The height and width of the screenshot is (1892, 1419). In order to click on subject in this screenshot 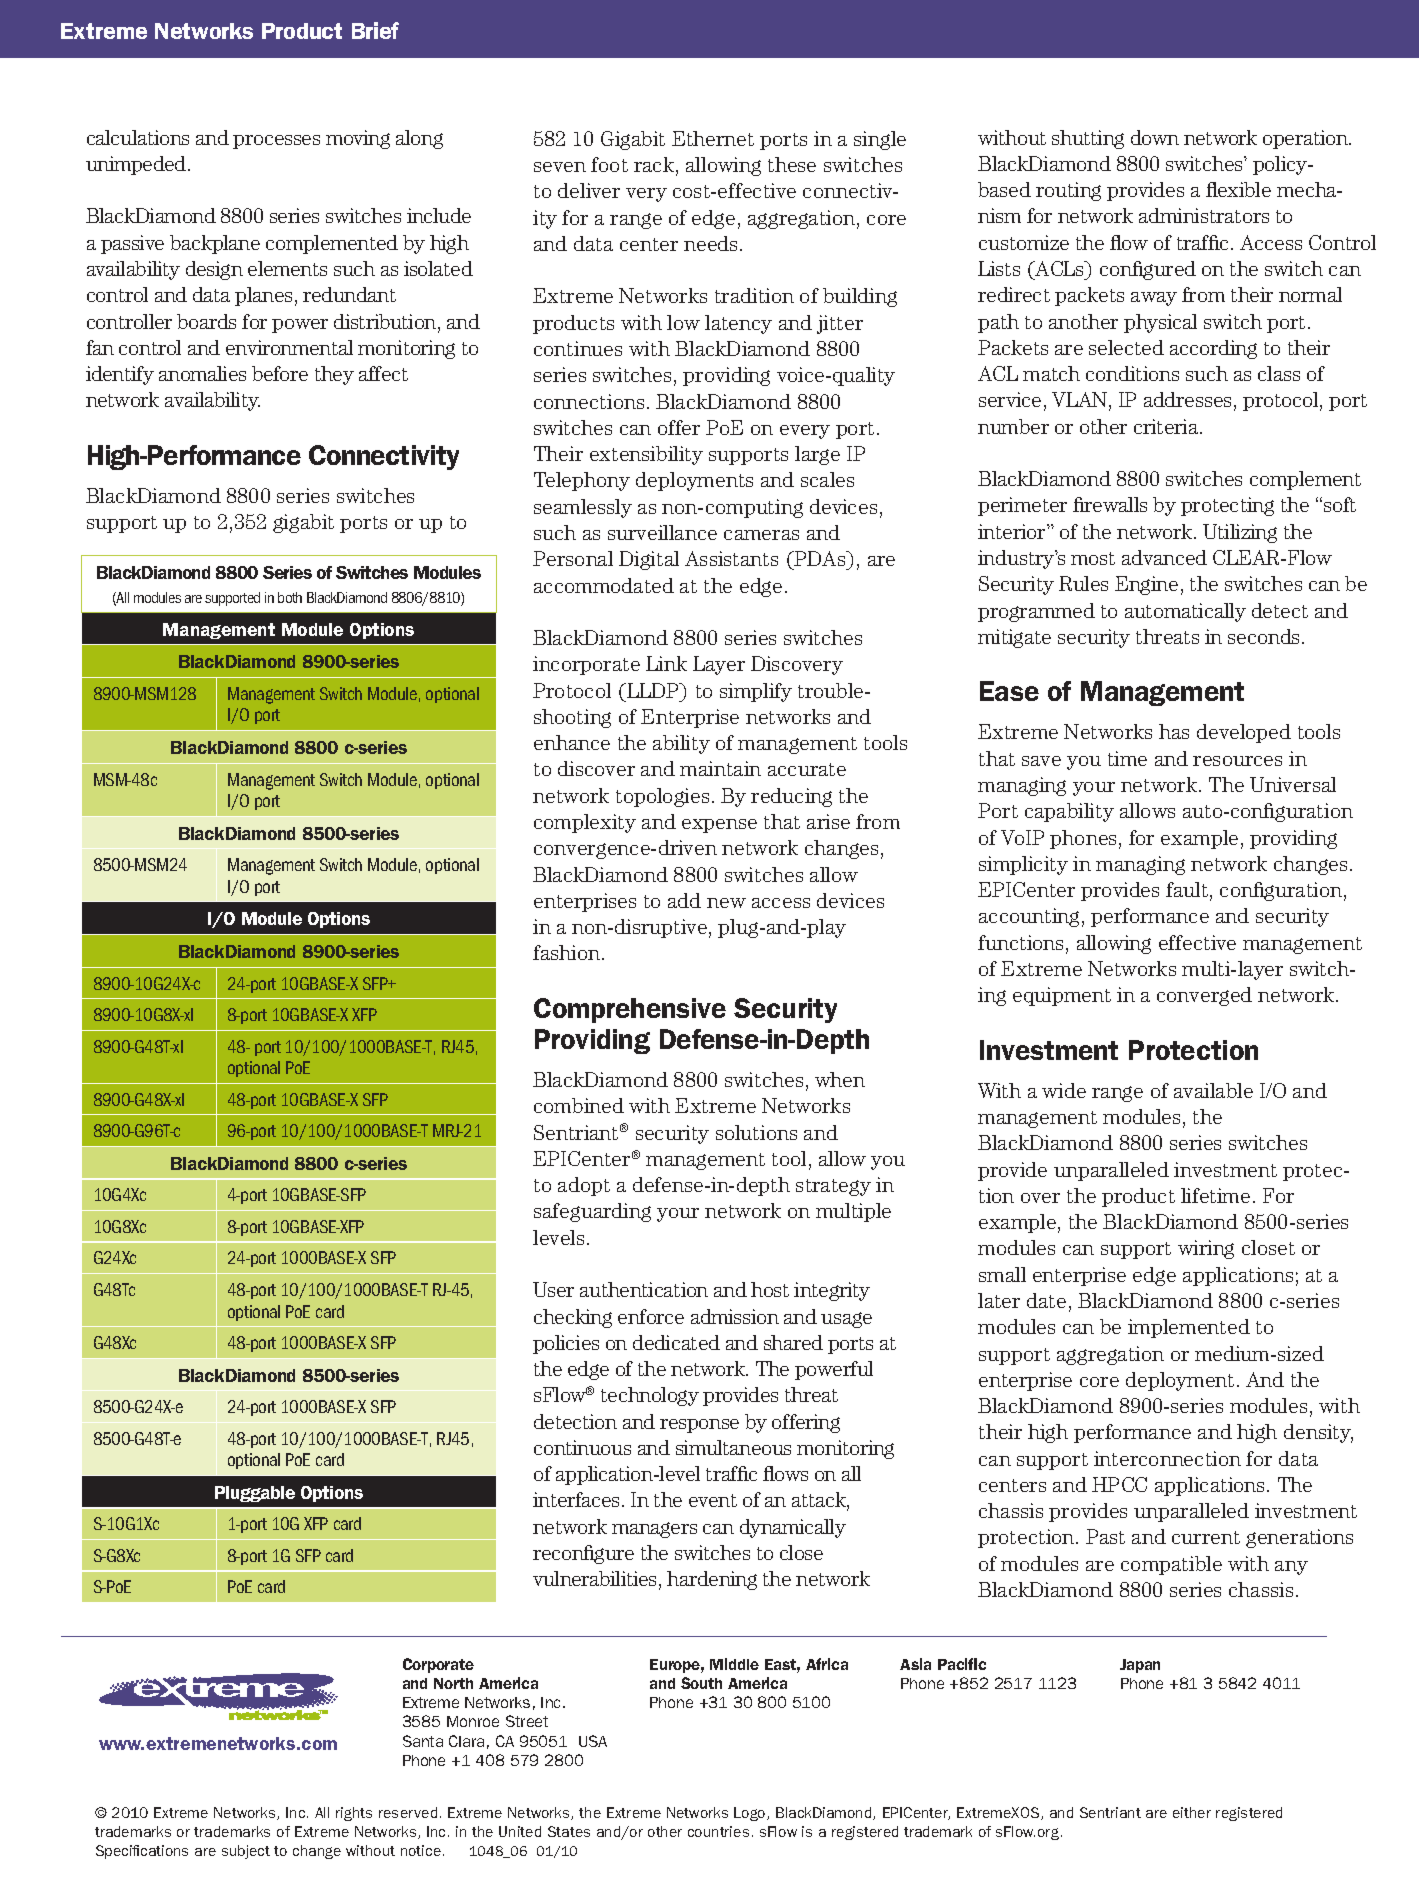, I will do `click(246, 1852)`.
